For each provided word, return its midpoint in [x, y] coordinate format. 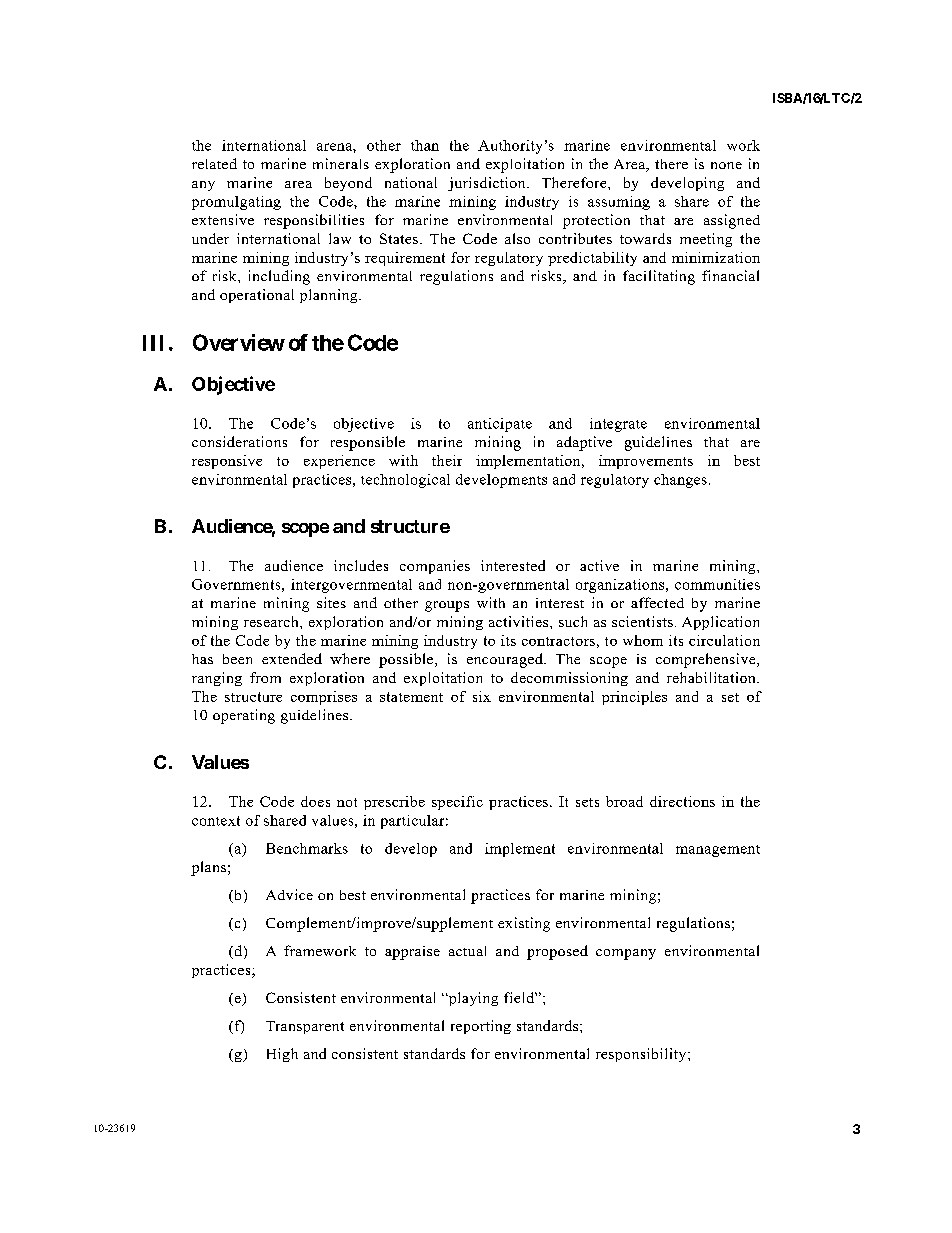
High [282, 1055]
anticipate [500, 425]
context [216, 821]
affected [657, 602]
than [425, 145]
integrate [618, 425]
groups [447, 606]
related [214, 163]
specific [457, 803]
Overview [239, 342]
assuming [619, 203]
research [272, 621]
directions [682, 801]
